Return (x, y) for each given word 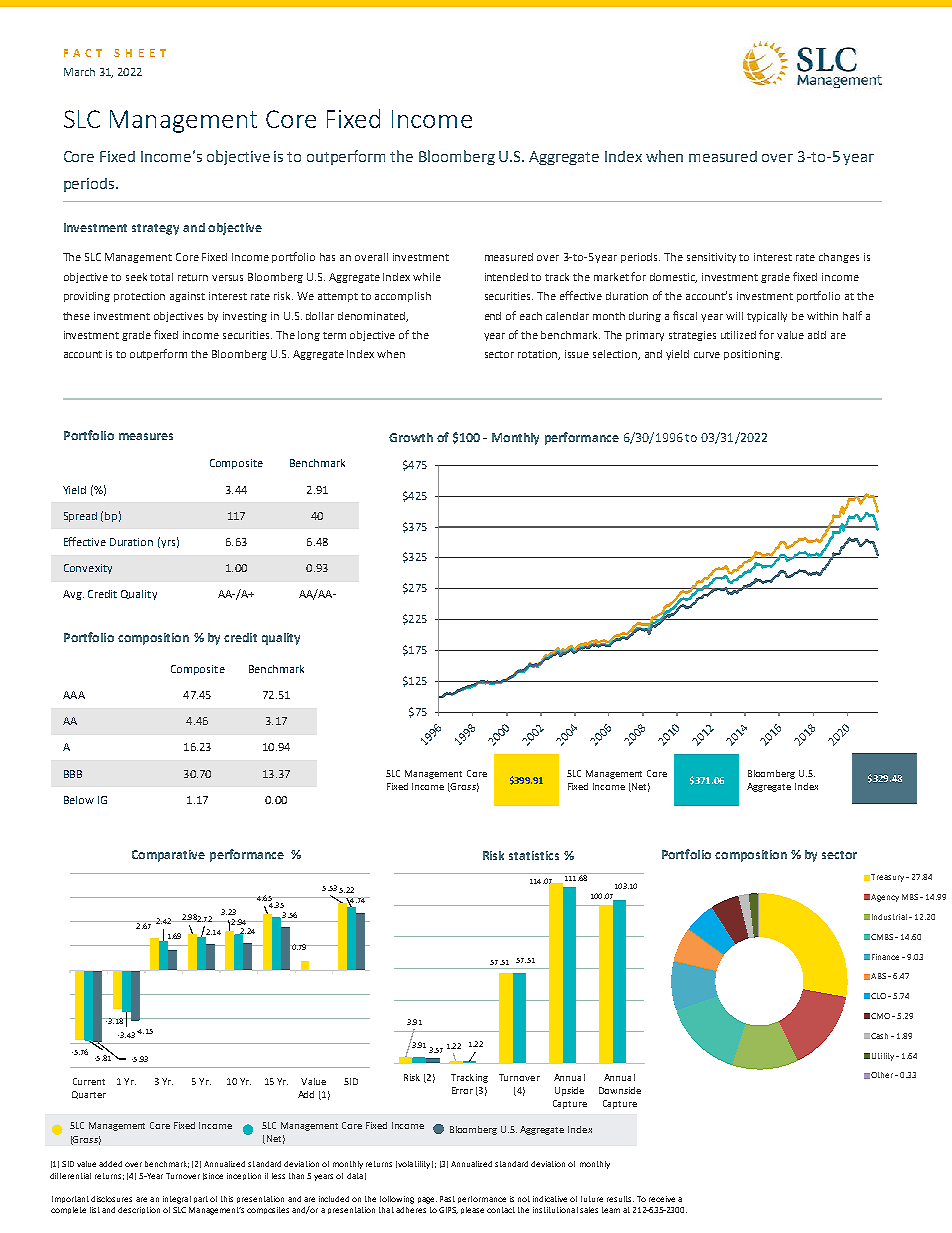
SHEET (140, 53)
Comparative (168, 856)
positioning (753, 355)
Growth (411, 437)
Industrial (889, 917)
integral (177, 1200)
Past (447, 1199)
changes (839, 258)
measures (146, 436)
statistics (534, 855)
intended (506, 277)
